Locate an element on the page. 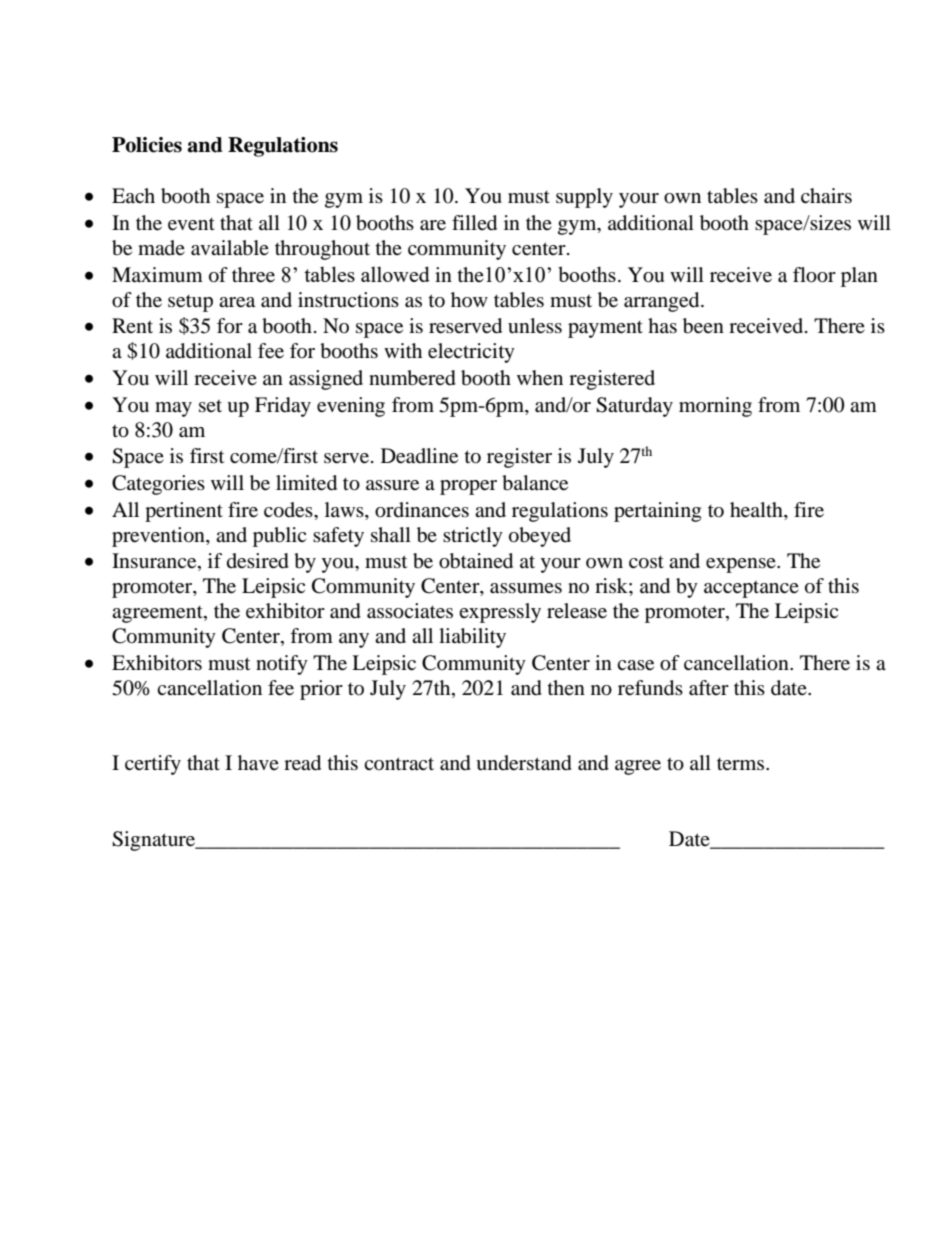  Categories is located at coordinates (158, 485).
